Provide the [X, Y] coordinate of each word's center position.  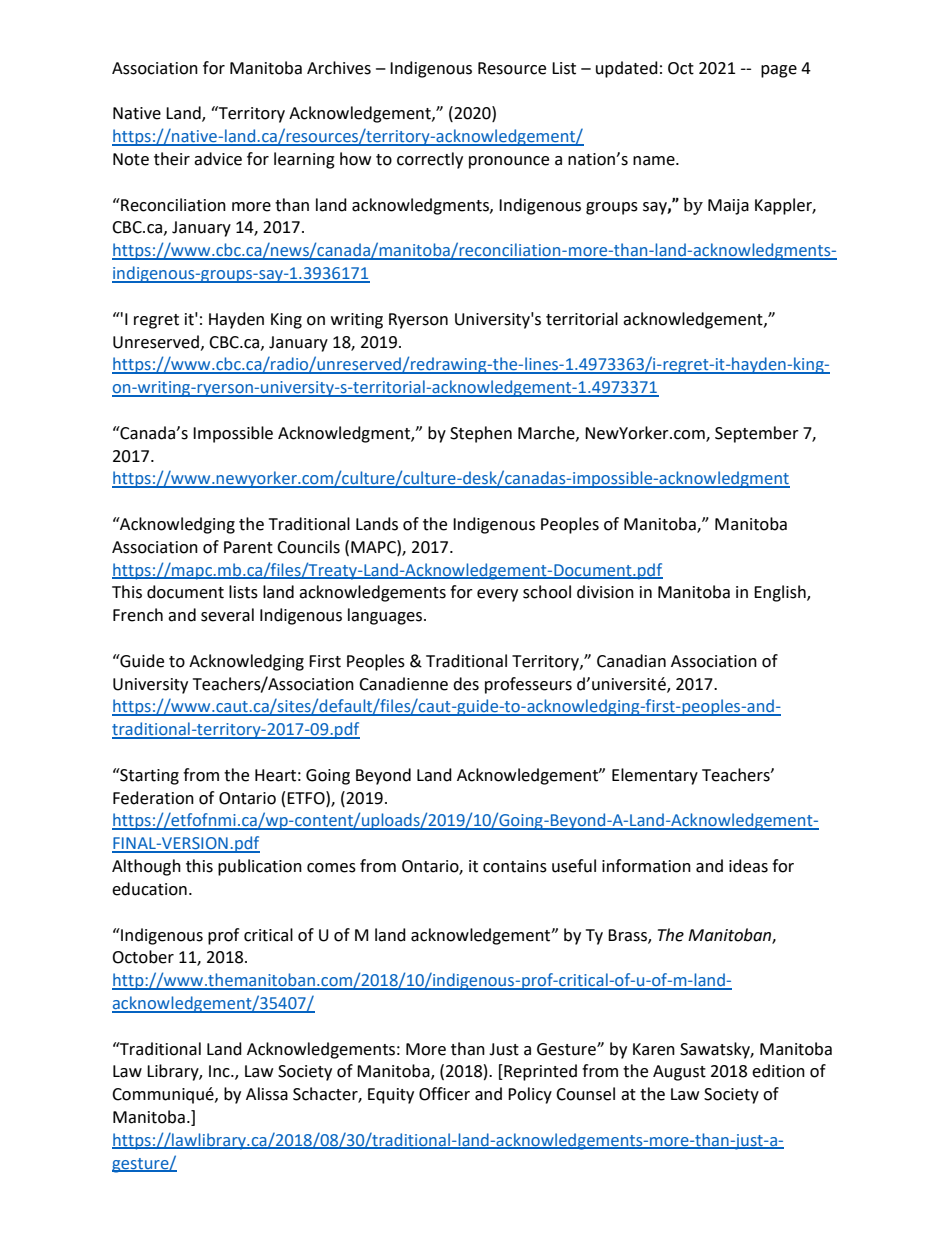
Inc [220, 1071]
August [679, 1073]
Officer [444, 1094]
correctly [430, 160]
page [779, 71]
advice [218, 159]
